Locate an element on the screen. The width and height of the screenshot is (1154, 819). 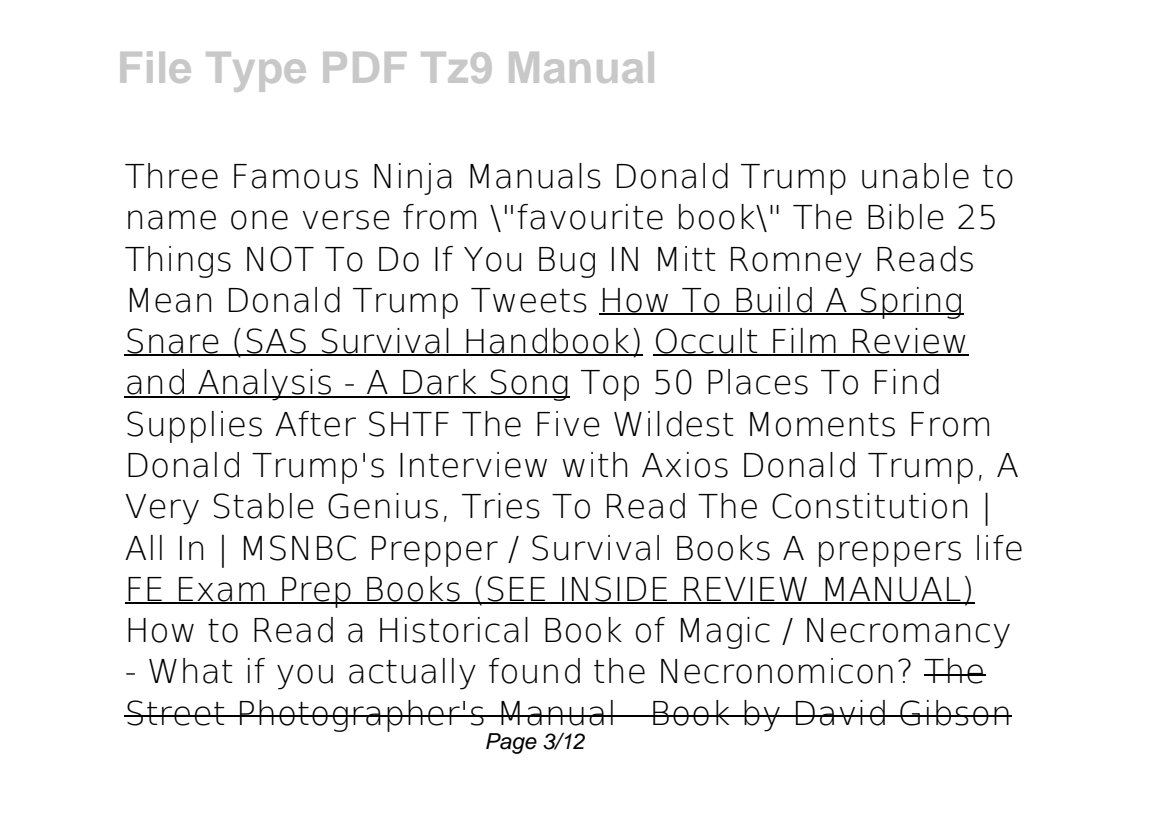
Street is located at coordinates (176, 713).
